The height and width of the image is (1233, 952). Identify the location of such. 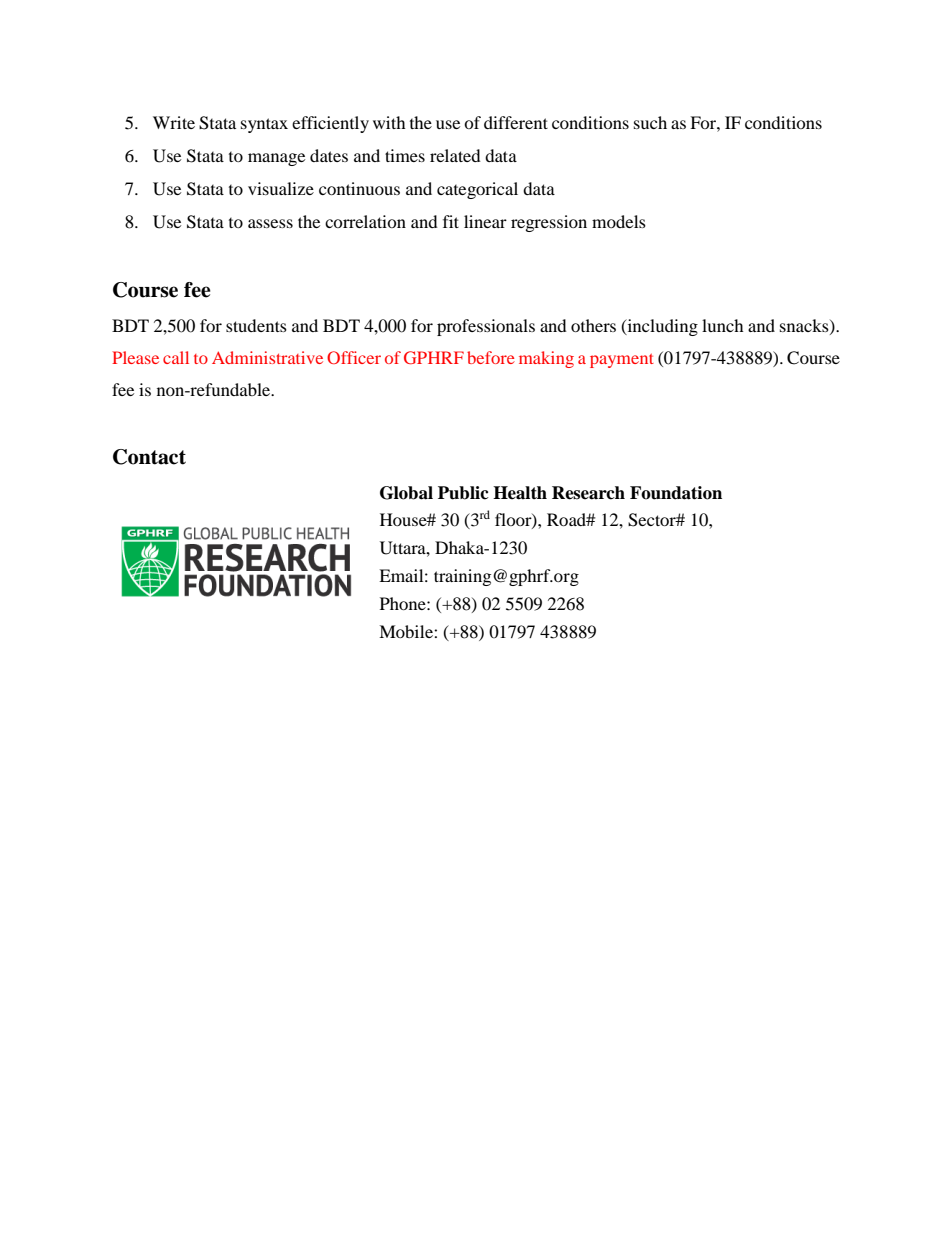
(650, 122).
